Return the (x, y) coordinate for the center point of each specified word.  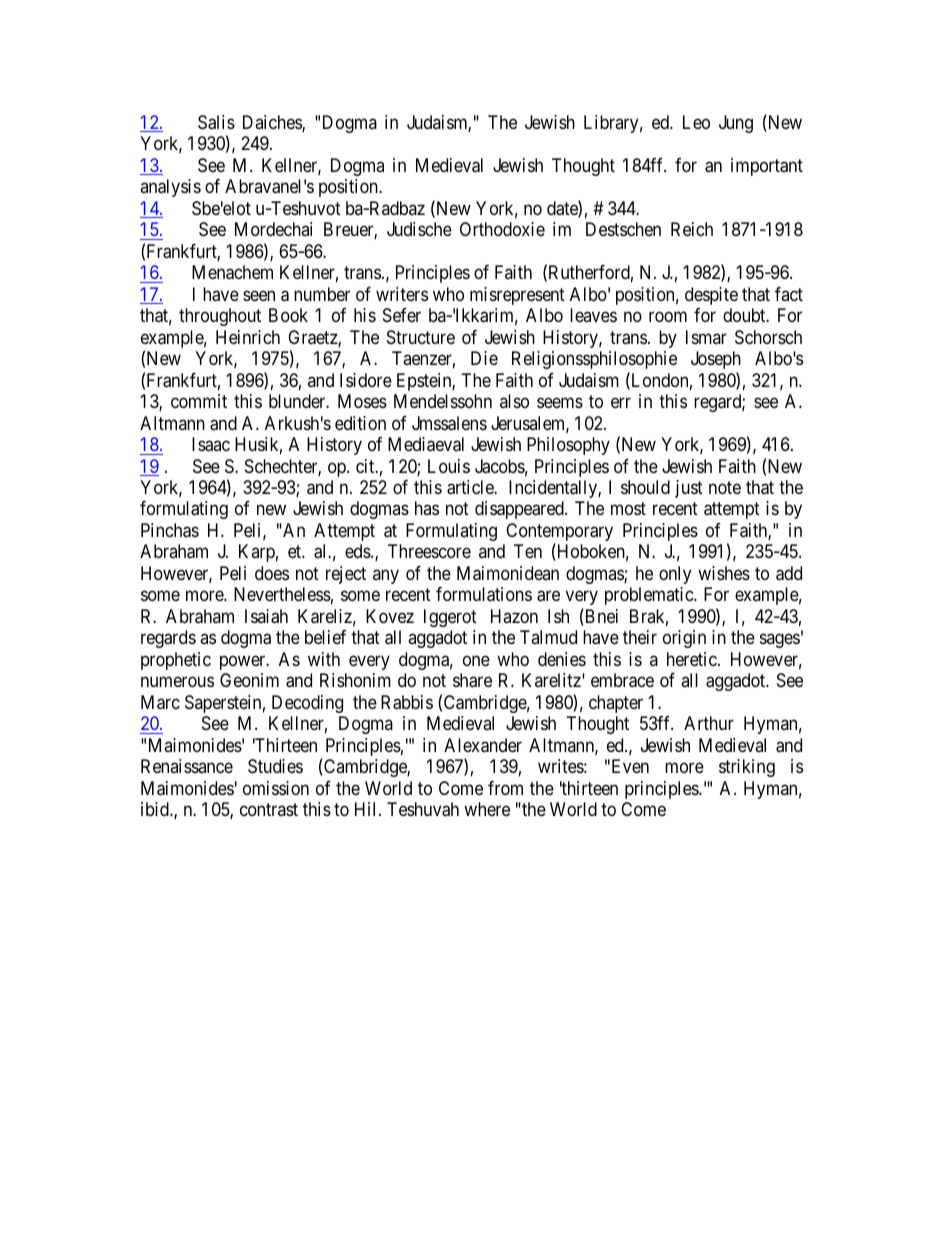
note (725, 487)
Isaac (211, 444)
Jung (736, 124)
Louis (449, 466)
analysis (170, 188)
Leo (696, 122)
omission (276, 788)
